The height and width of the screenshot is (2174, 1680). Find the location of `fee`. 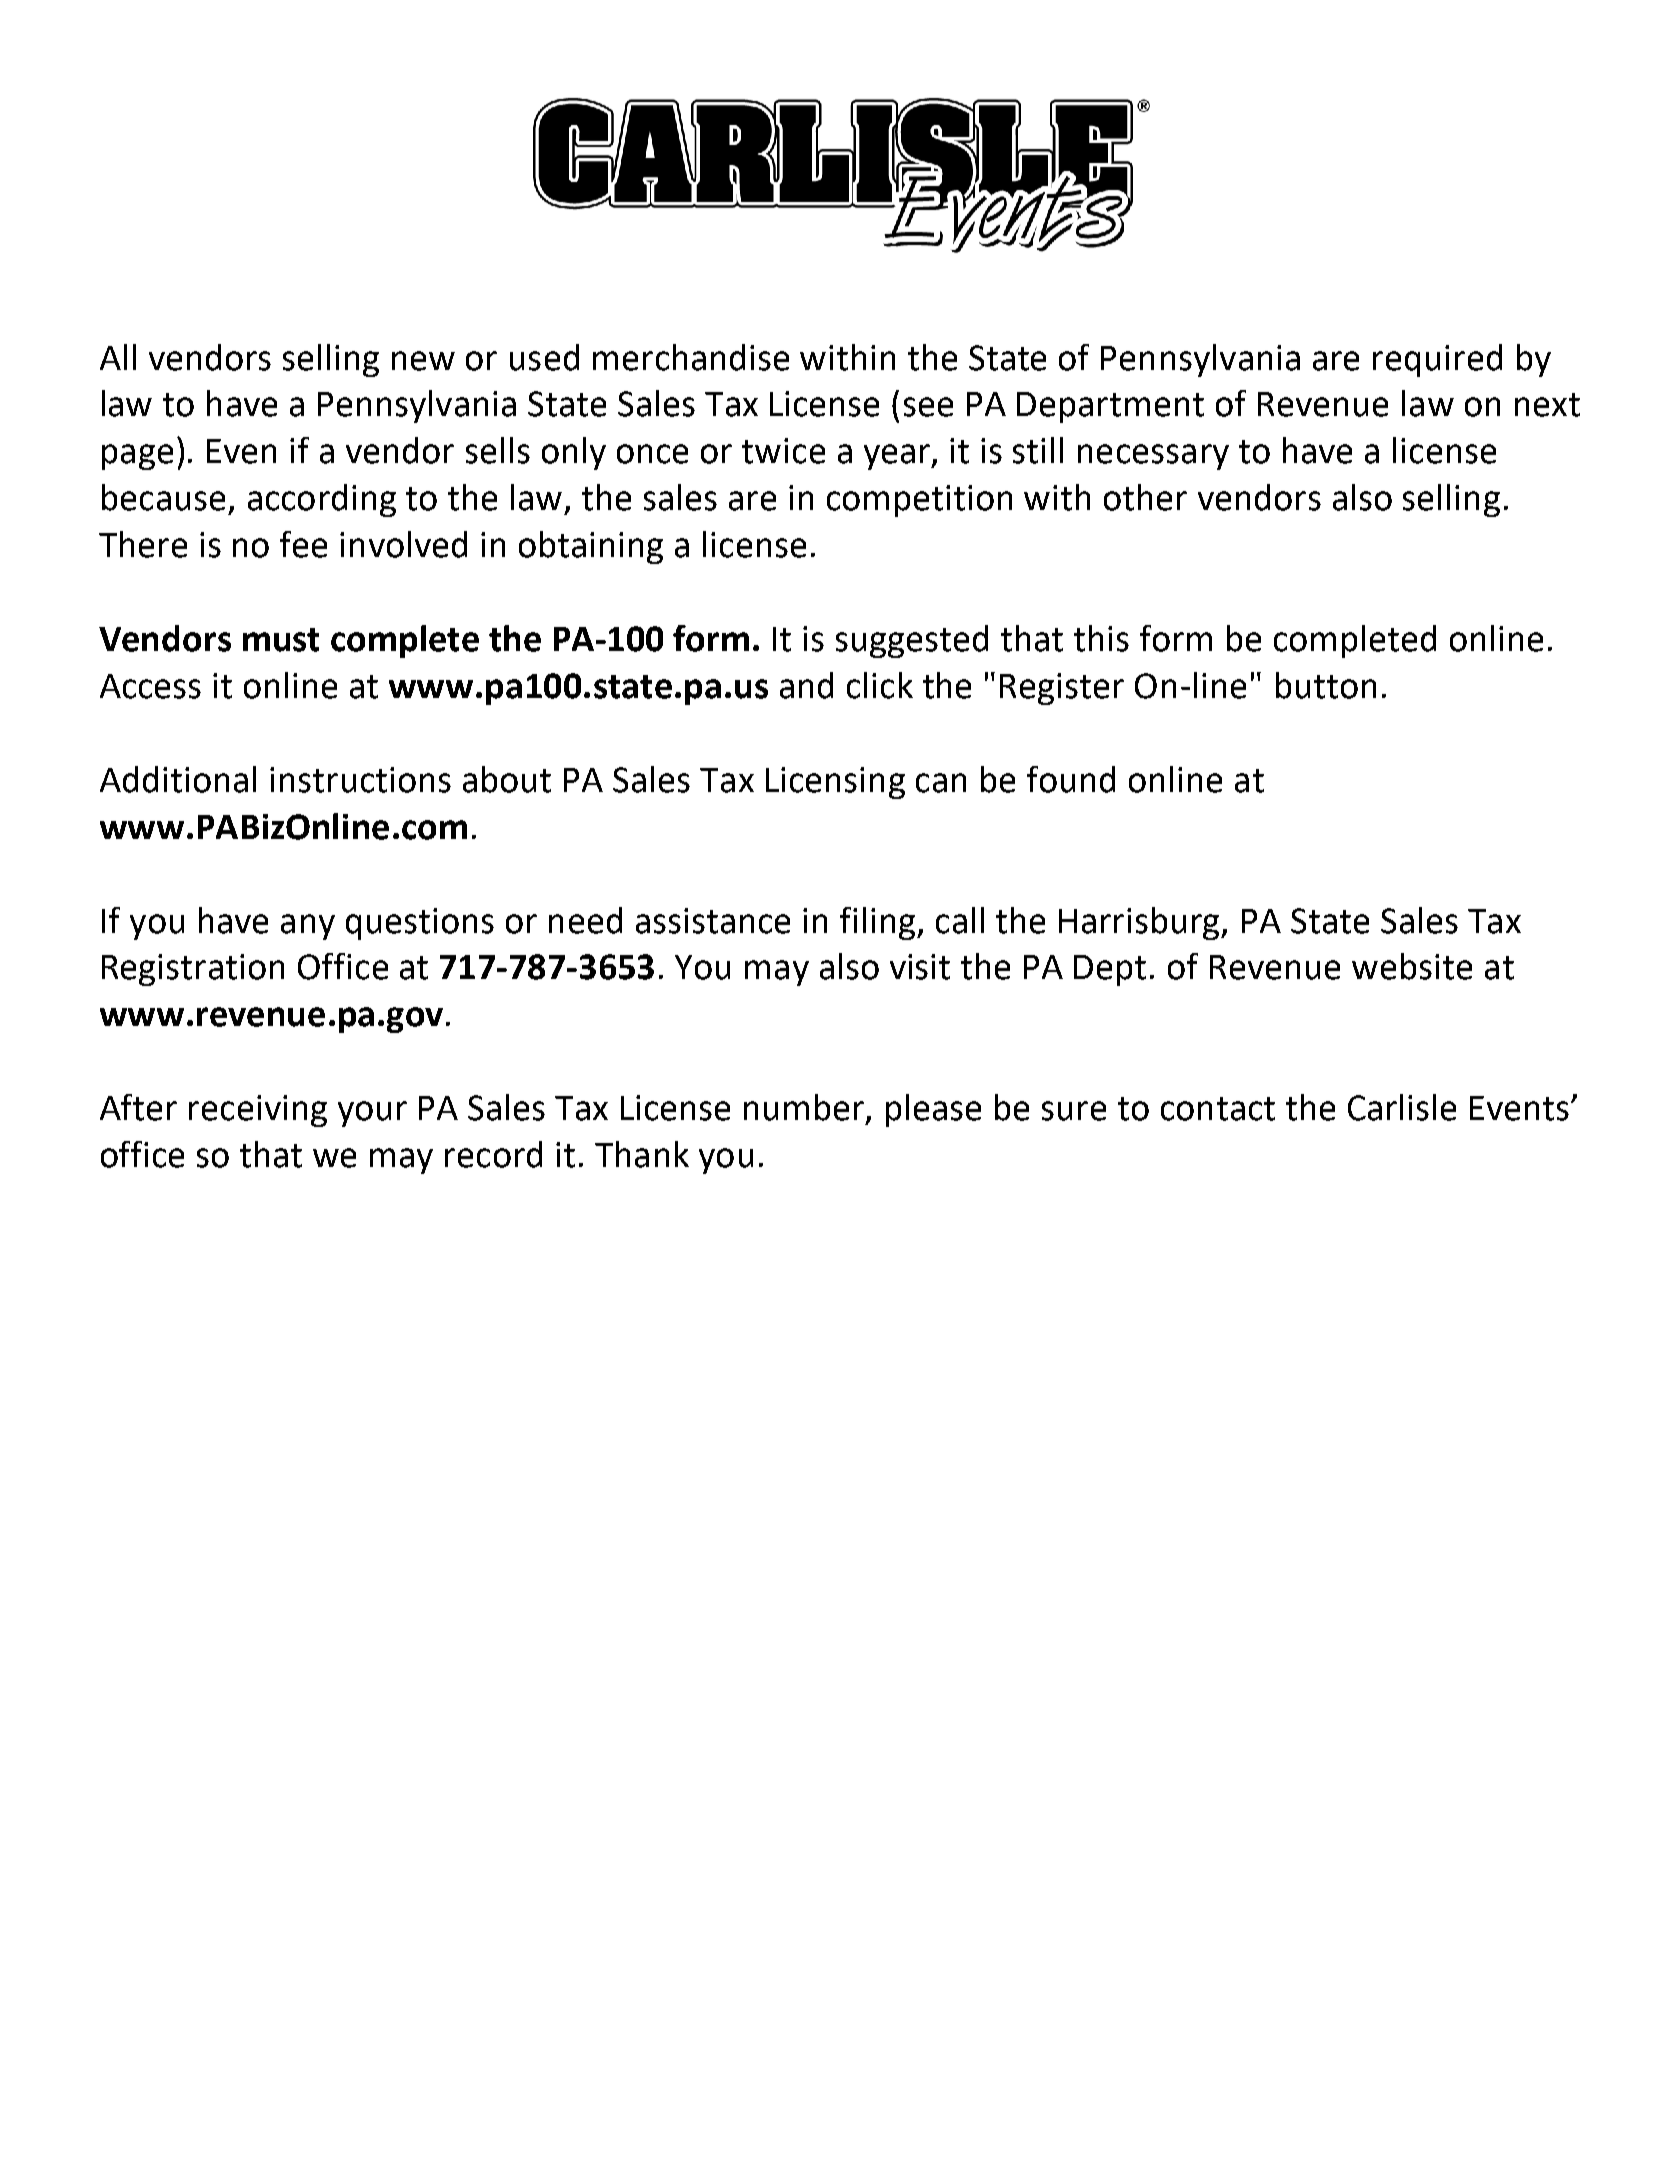

fee is located at coordinates (303, 544).
